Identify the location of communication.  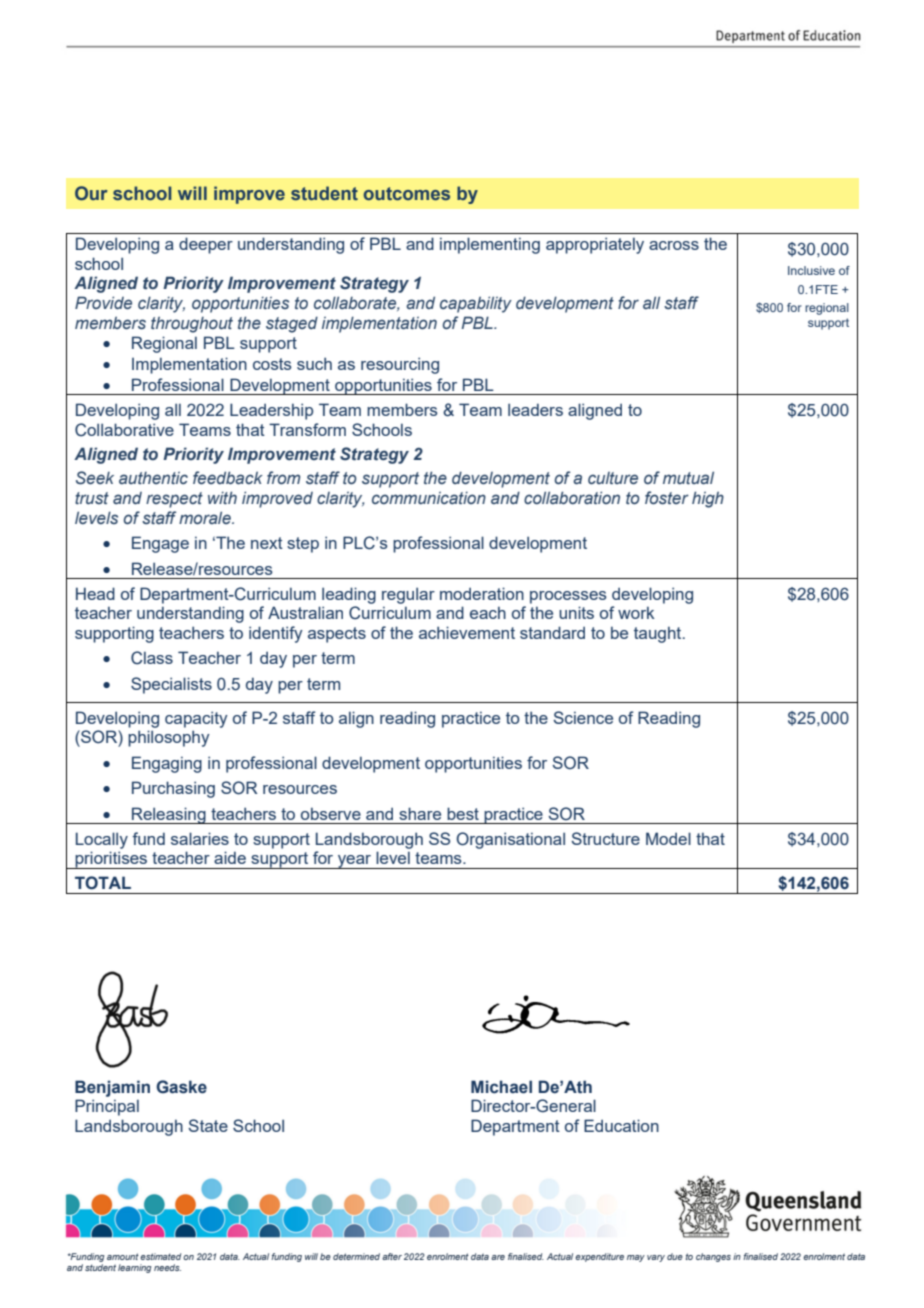
(429, 497).
